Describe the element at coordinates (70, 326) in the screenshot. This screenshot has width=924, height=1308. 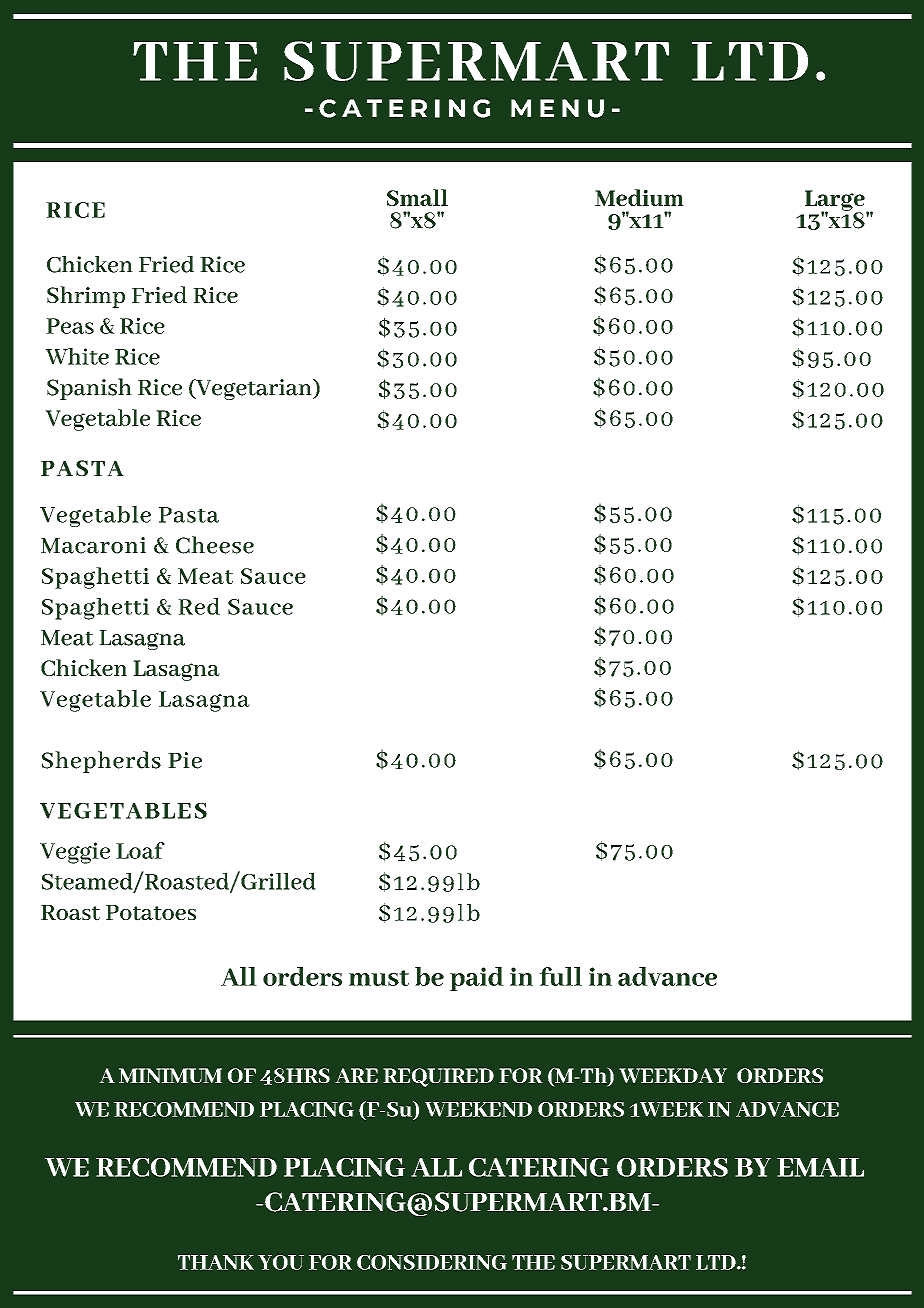
I see `Peas` at that location.
